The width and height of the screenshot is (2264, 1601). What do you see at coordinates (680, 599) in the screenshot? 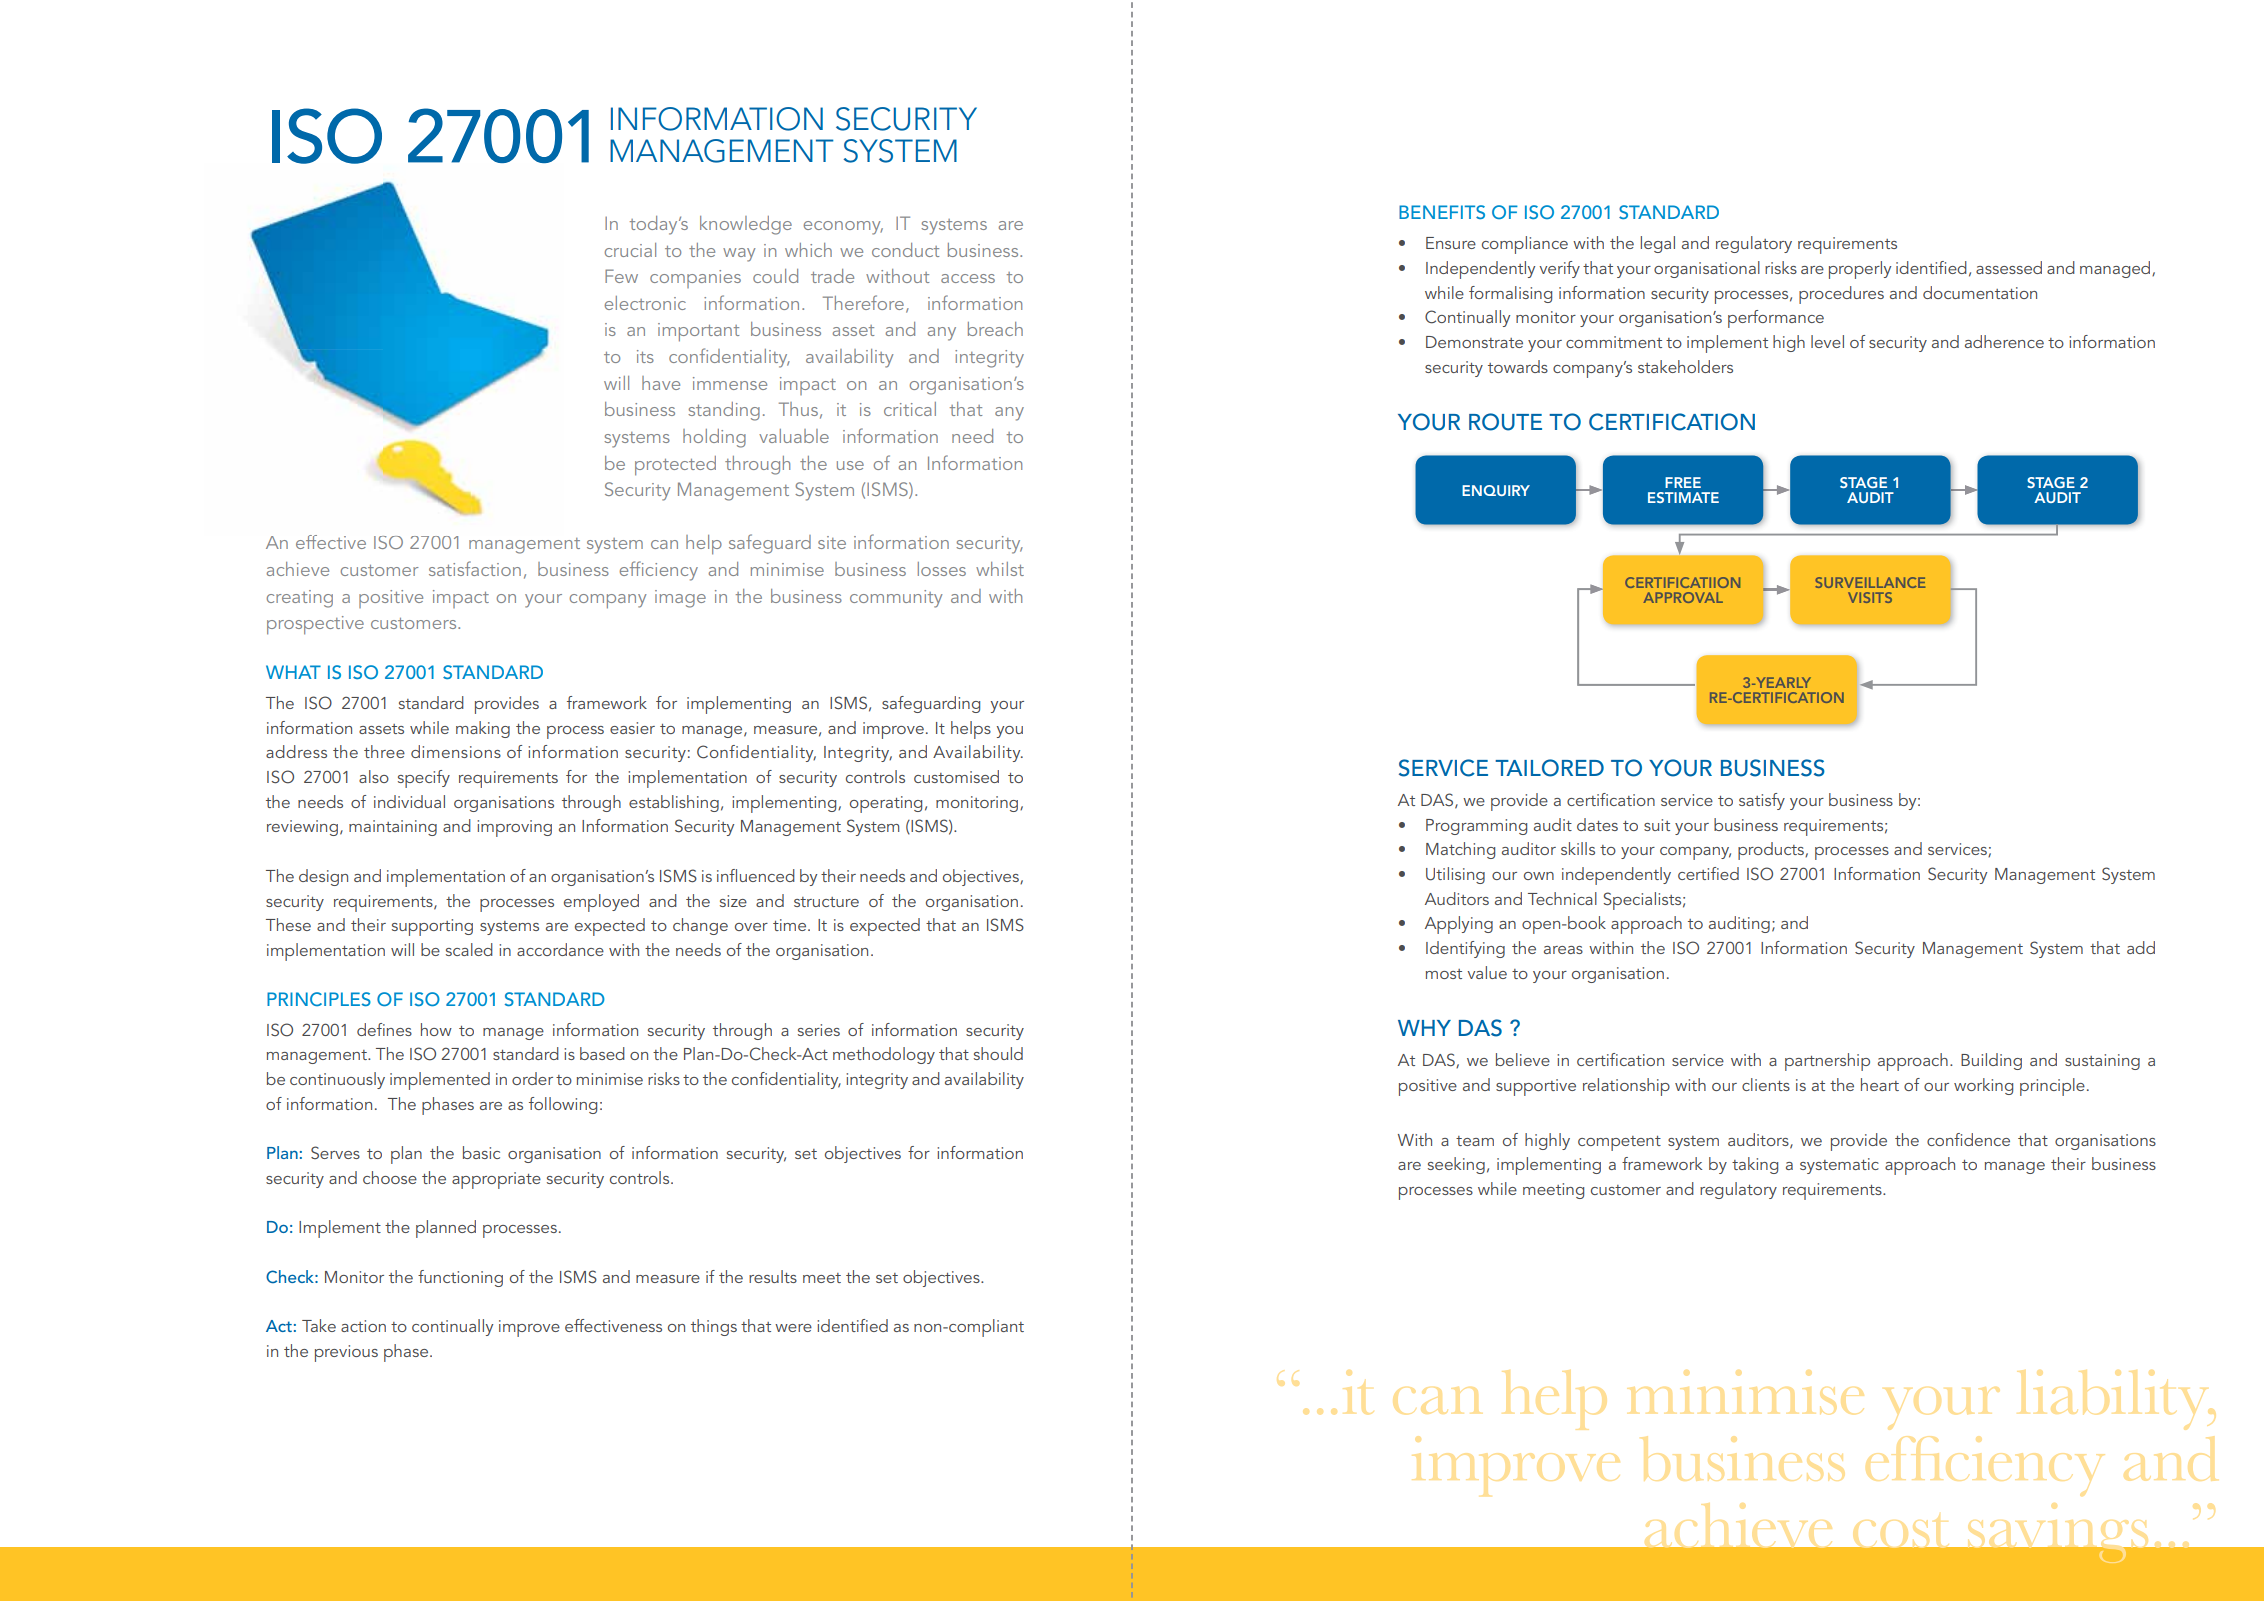
I see `image` at bounding box center [680, 599].
